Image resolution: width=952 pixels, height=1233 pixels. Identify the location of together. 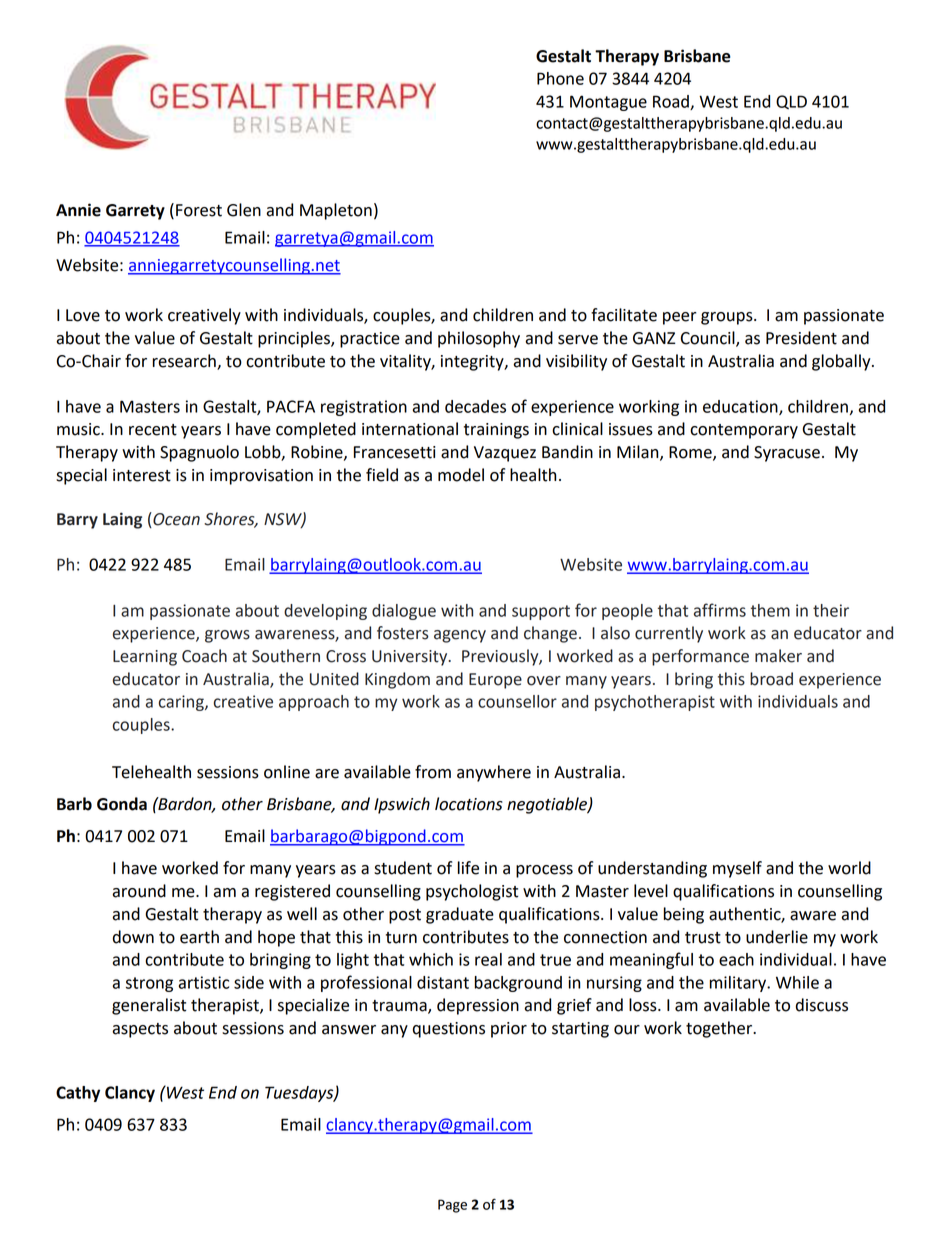
(720, 1029).
